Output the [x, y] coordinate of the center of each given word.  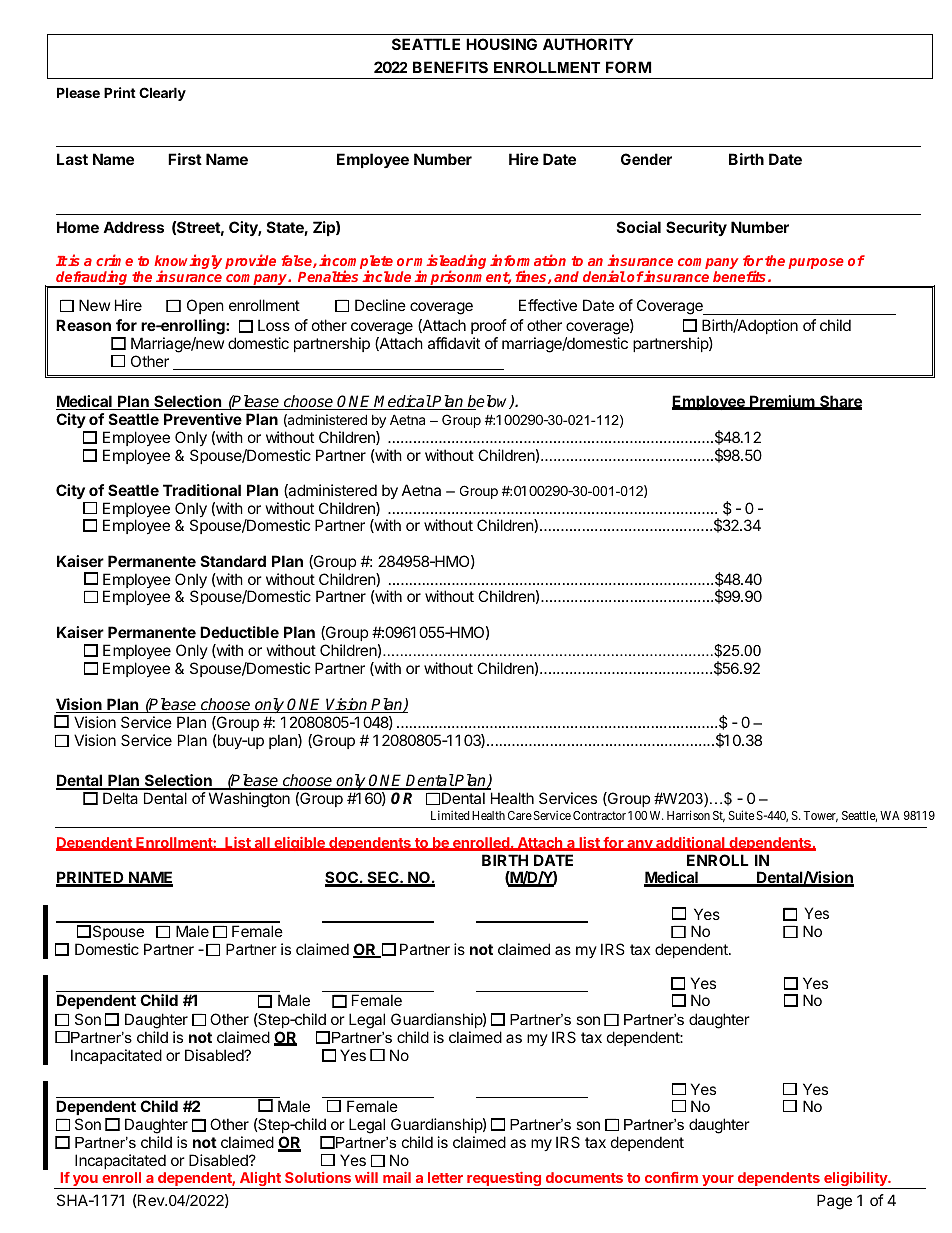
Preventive [203, 419]
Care [520, 815]
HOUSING [501, 44]
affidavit [454, 343]
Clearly [162, 94]
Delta [120, 798]
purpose [816, 263]
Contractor [599, 815]
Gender [646, 159]
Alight [260, 1180]
